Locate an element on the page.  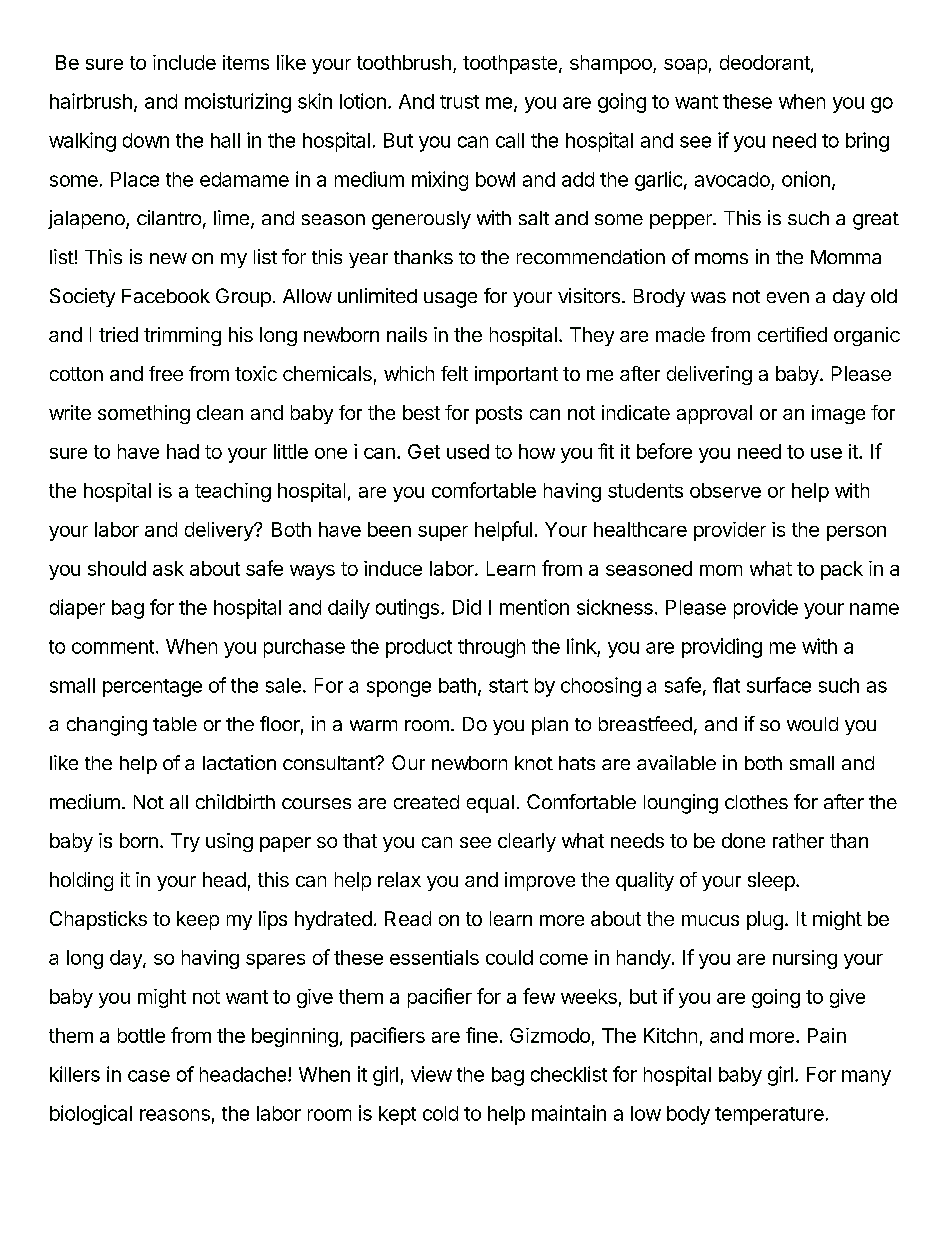
soap is located at coordinates (685, 66).
